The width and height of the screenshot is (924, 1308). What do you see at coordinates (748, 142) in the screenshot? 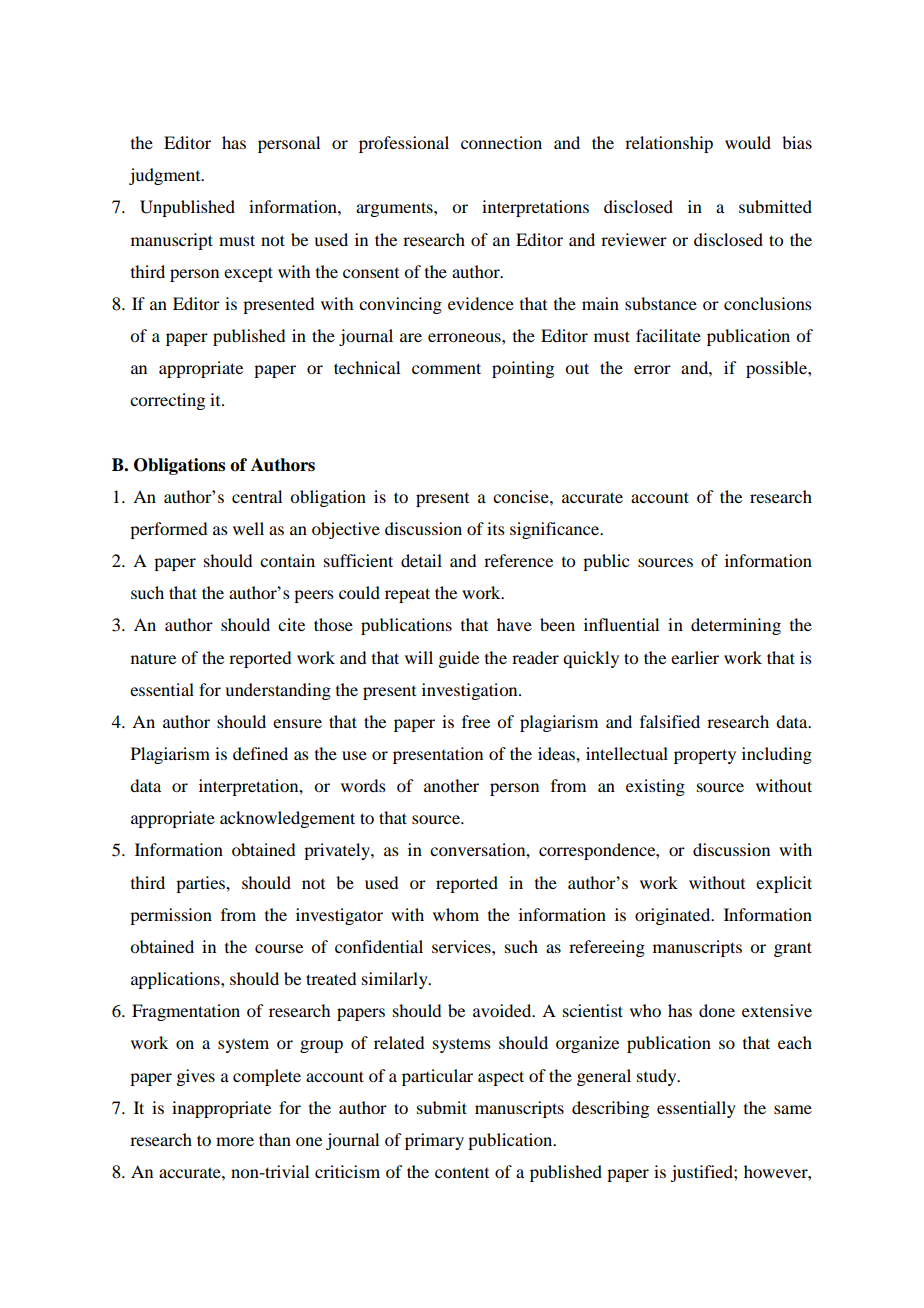
I see `would` at bounding box center [748, 142].
